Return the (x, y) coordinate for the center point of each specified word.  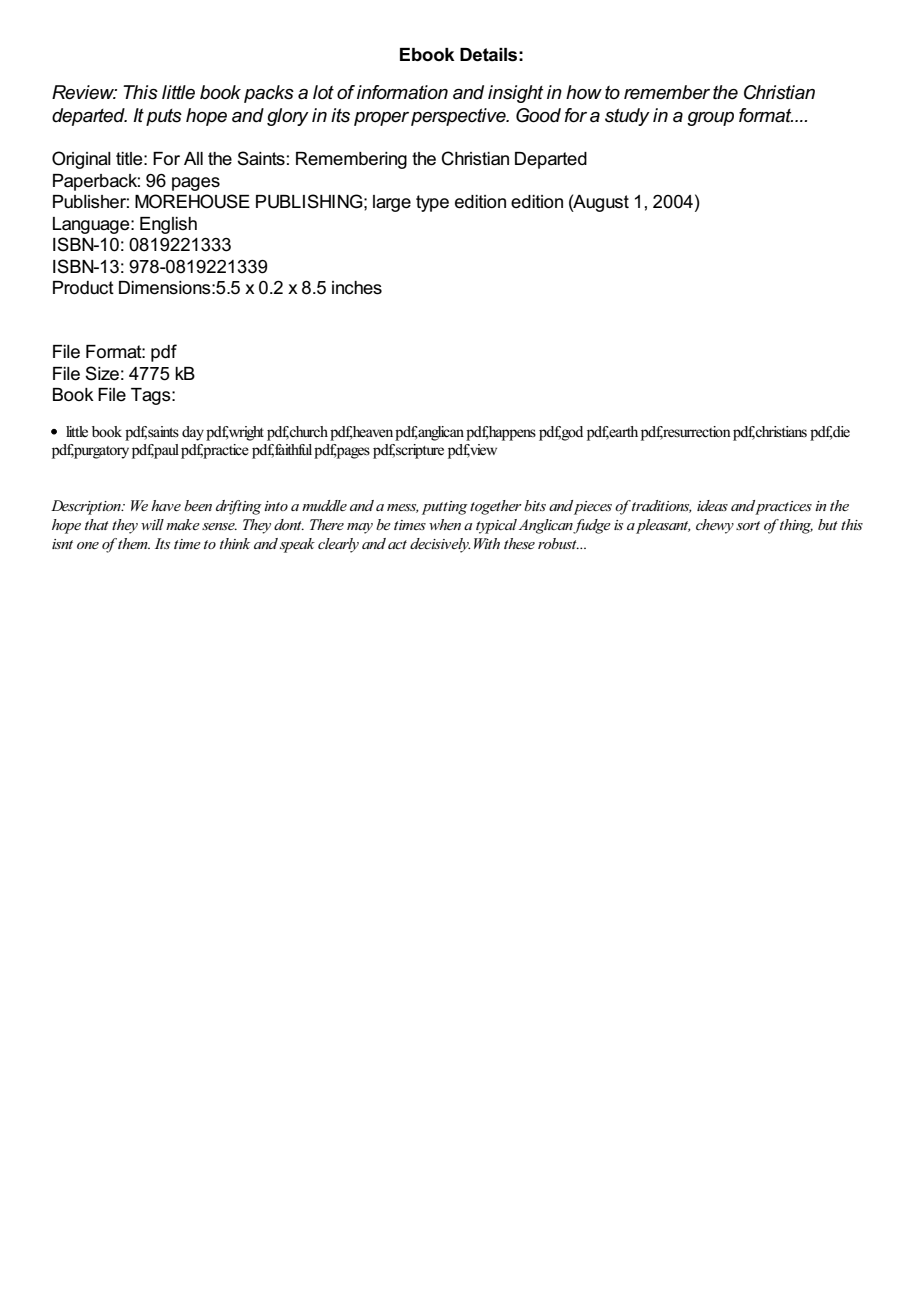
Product (83, 288)
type (432, 203)
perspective (459, 117)
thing (796, 526)
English (168, 225)
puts (164, 117)
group (710, 119)
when (445, 524)
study (627, 117)
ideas (712, 505)
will (152, 524)
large (392, 203)
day (193, 433)
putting (445, 508)
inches (357, 288)
